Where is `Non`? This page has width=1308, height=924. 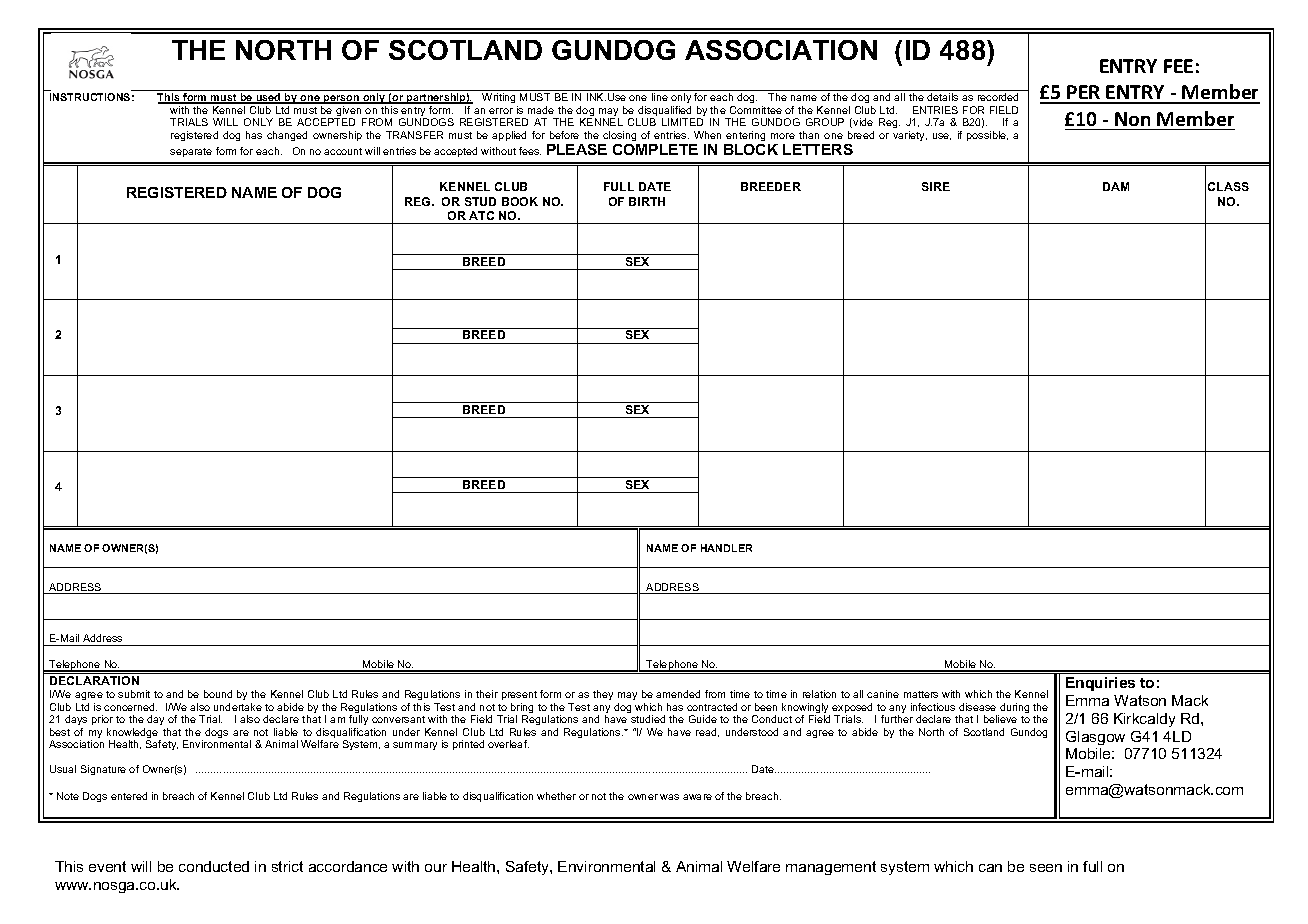
Non is located at coordinates (1132, 119).
